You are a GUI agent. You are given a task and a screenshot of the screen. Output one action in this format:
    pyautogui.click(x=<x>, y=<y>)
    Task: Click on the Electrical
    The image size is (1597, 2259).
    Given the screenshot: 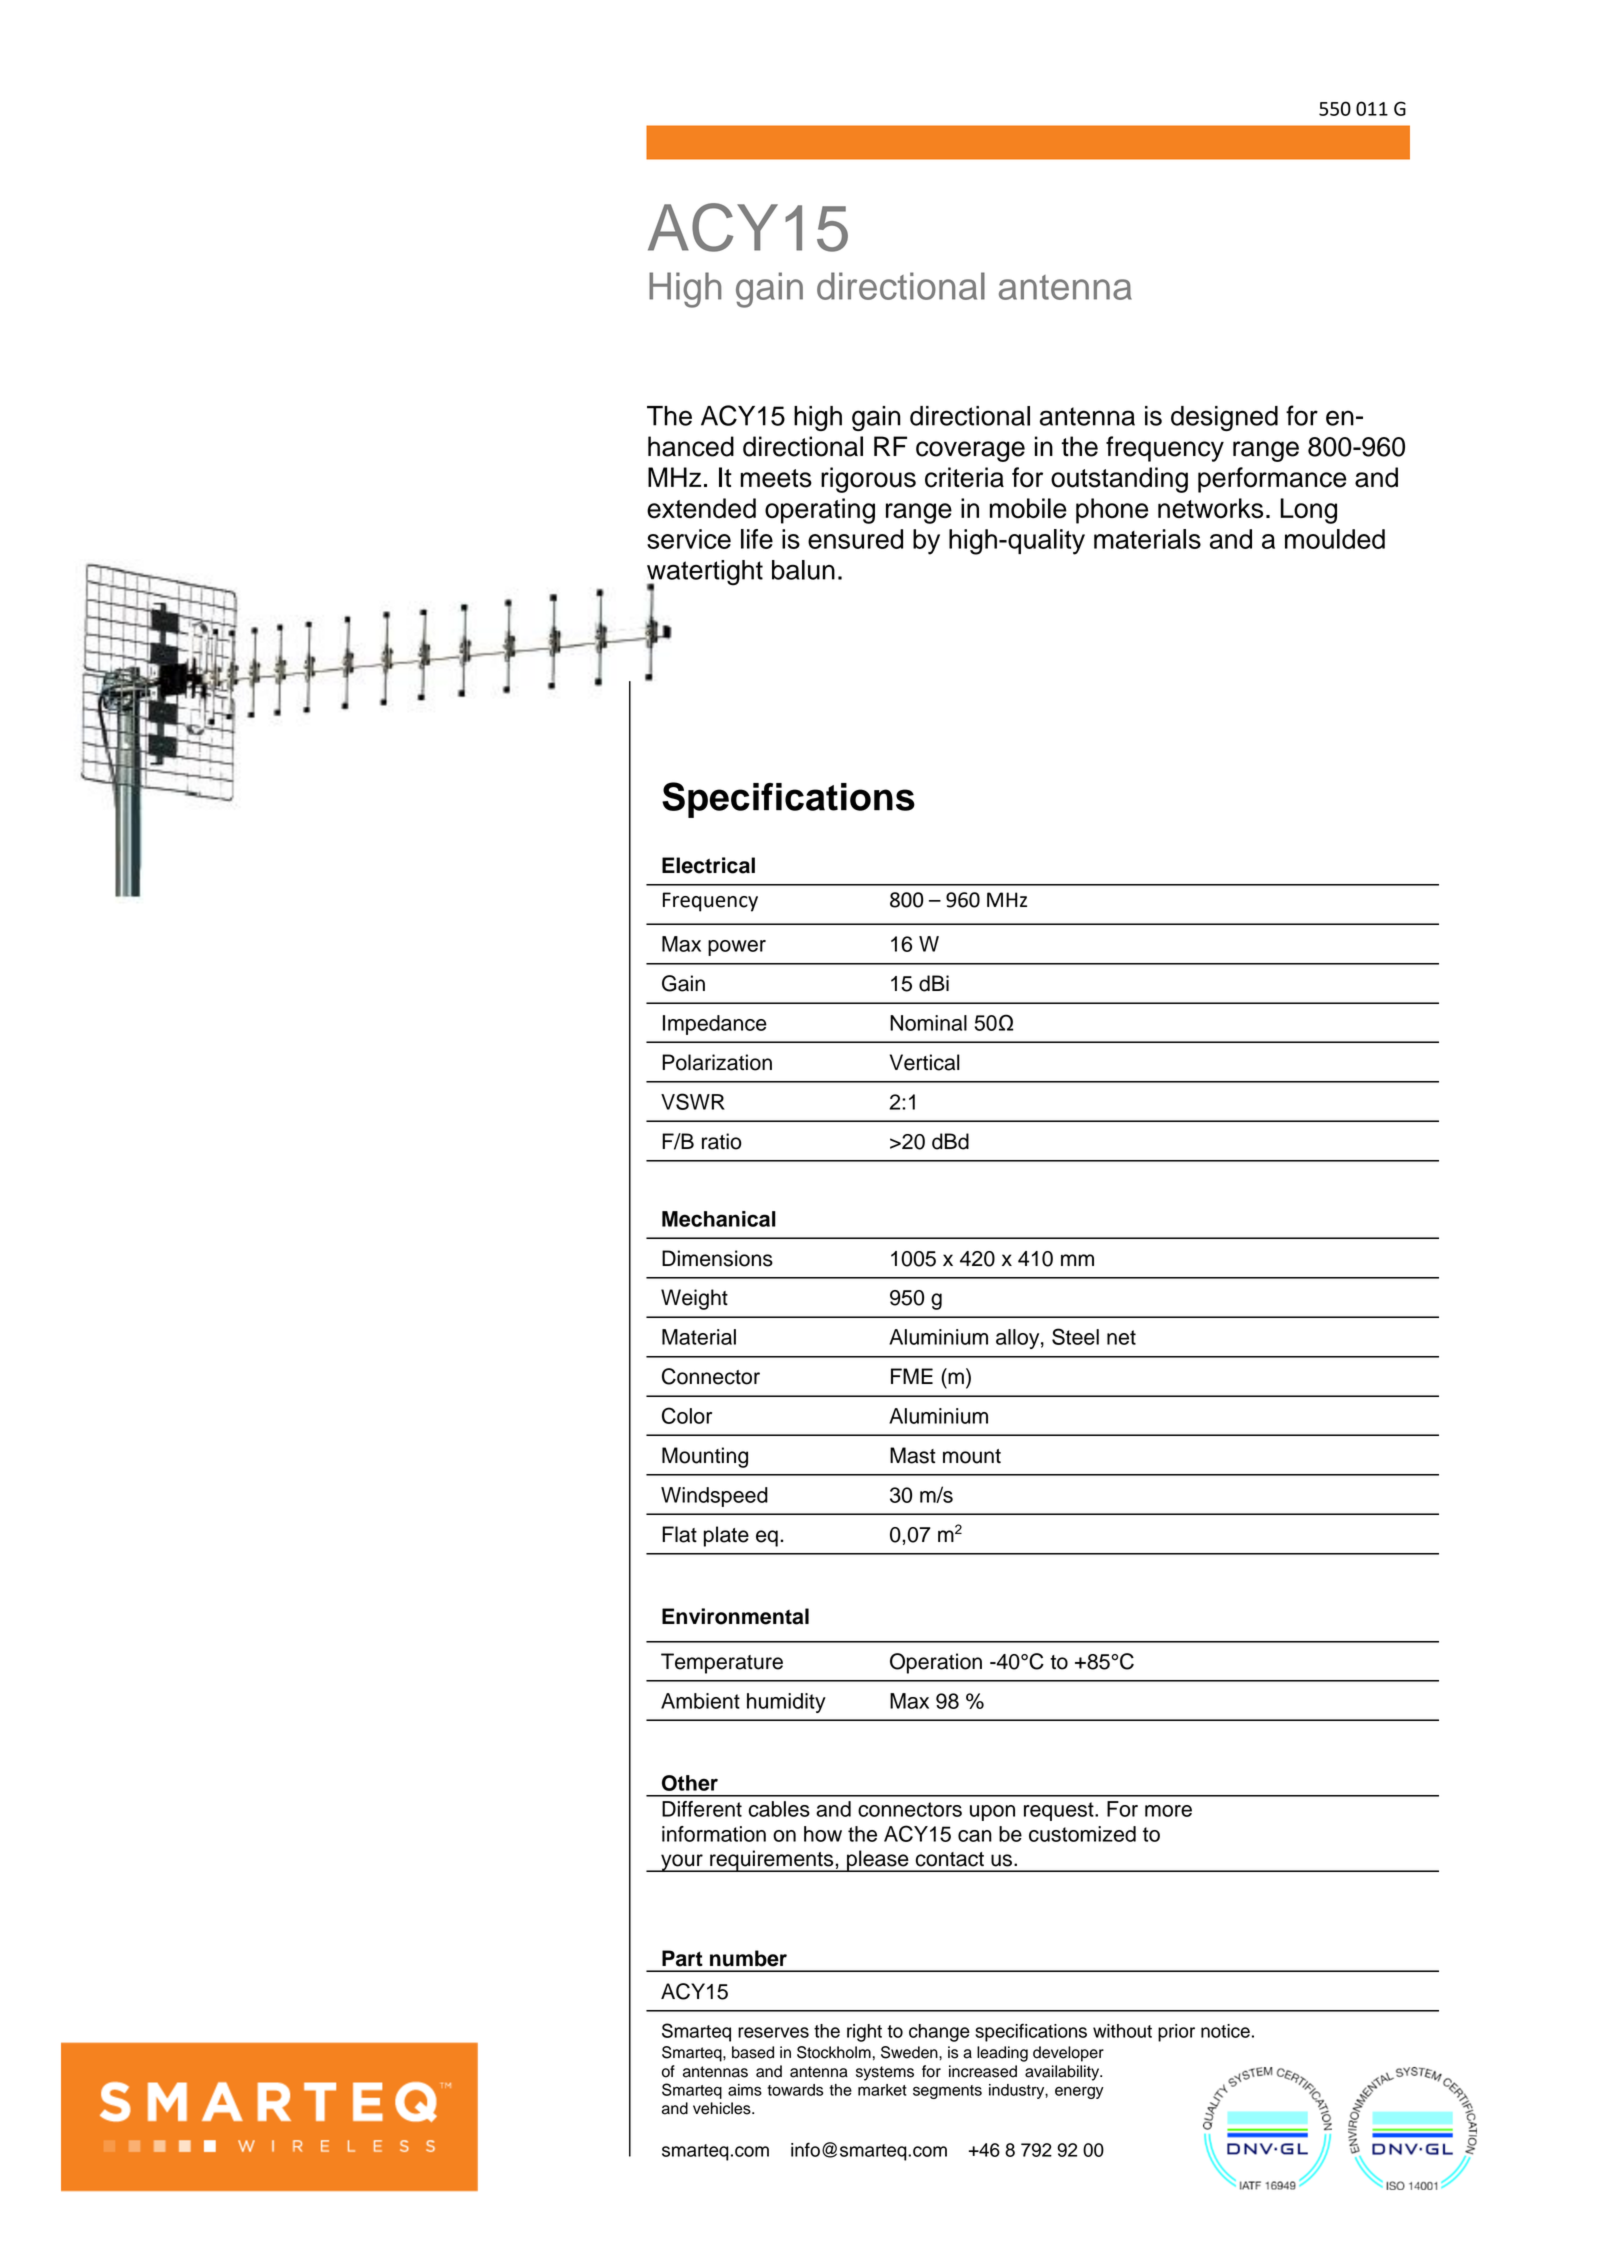 What is the action you would take?
    pyautogui.click(x=708, y=865)
